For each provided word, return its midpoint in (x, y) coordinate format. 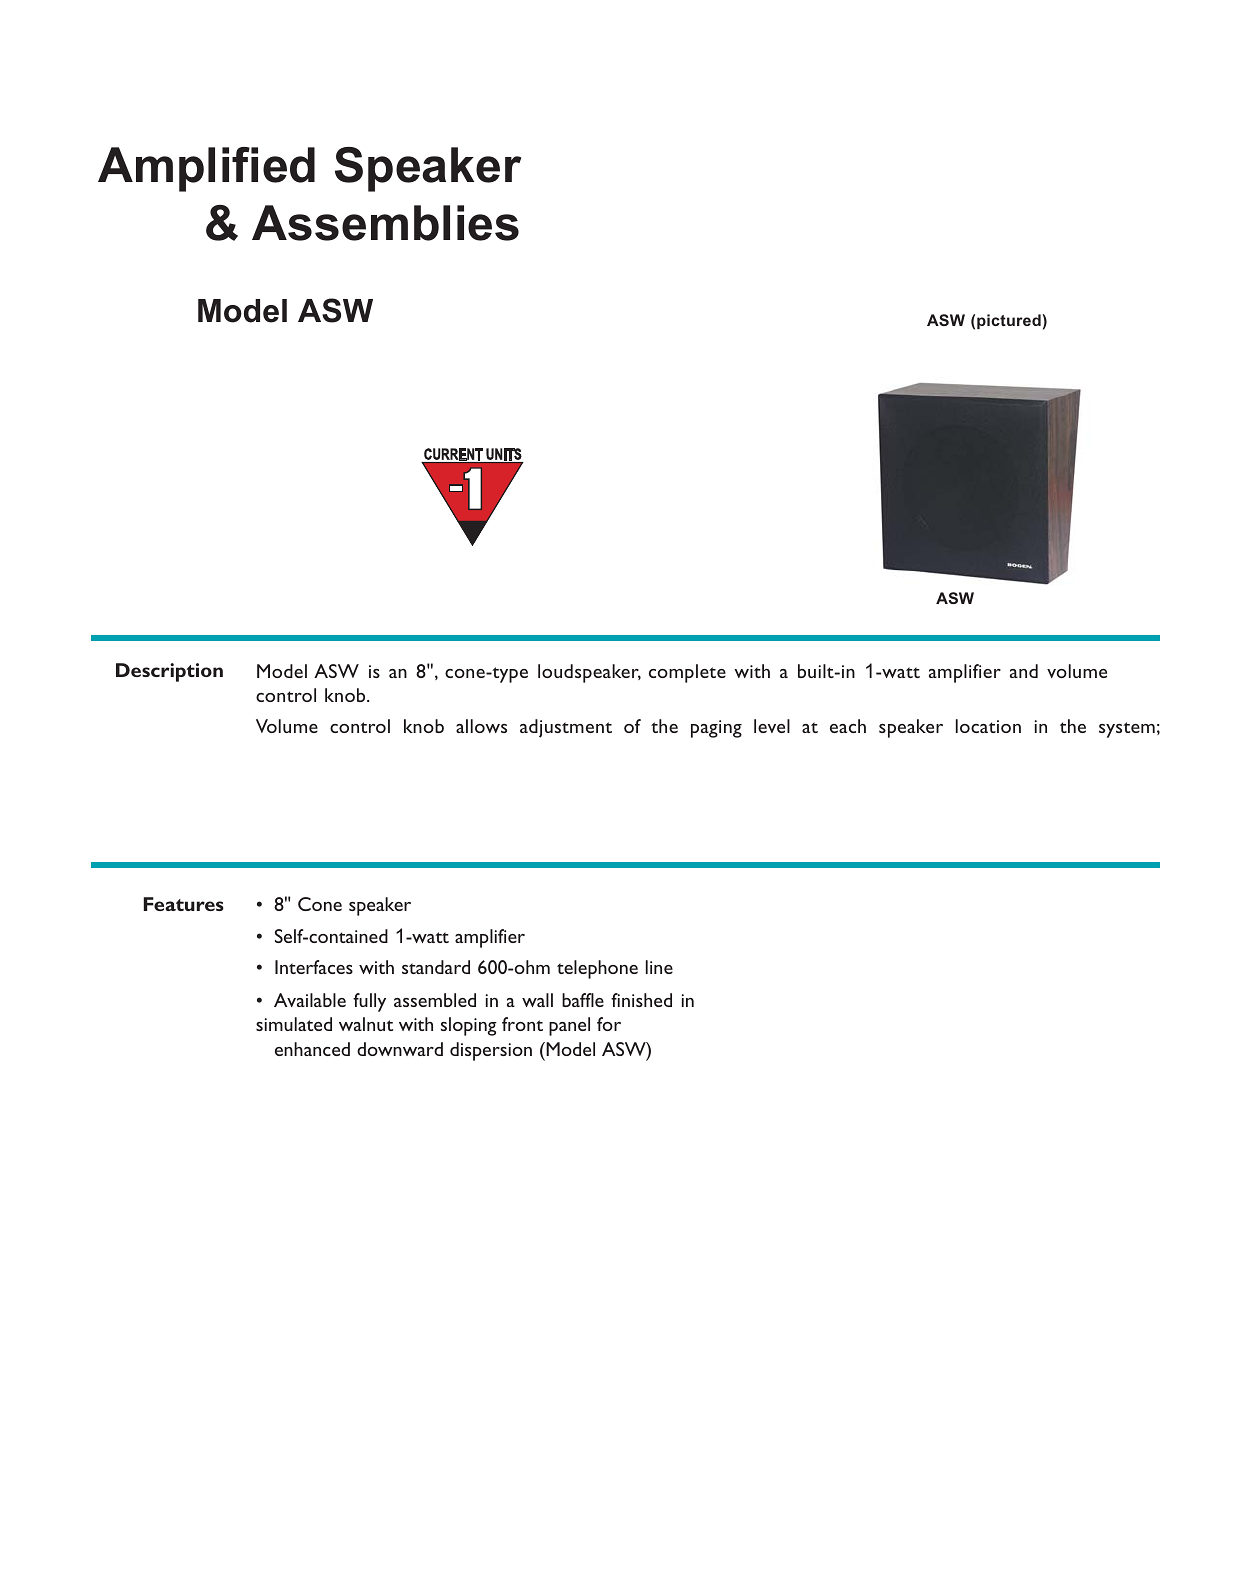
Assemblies (385, 223)
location (988, 726)
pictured (1010, 321)
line (659, 967)
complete (687, 673)
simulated (294, 1024)
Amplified (206, 169)
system (1127, 730)
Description (169, 672)
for (609, 1024)
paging (716, 729)
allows (481, 726)
